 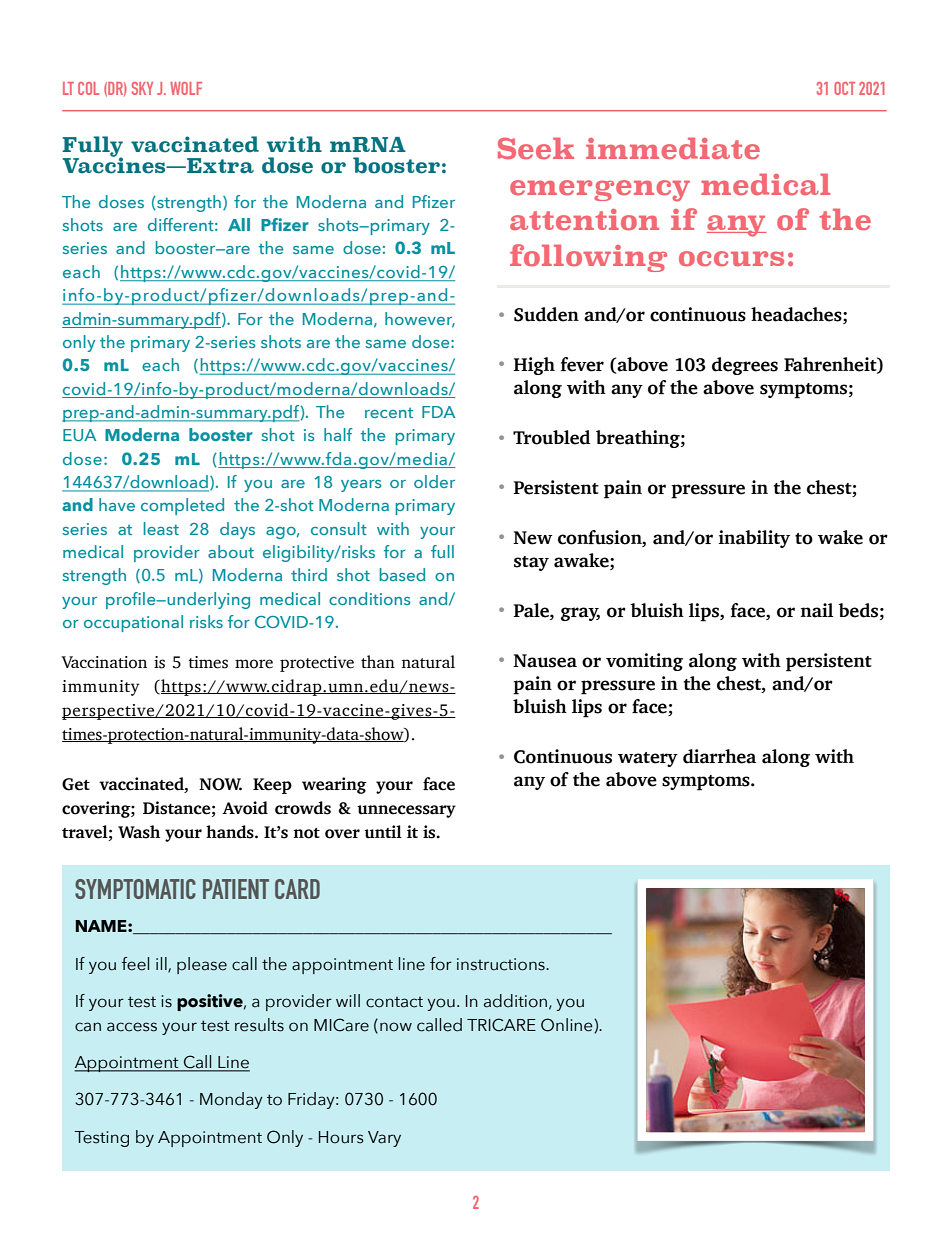 What do you see at coordinates (844, 88) in the image?
I see `OCT` at bounding box center [844, 88].
